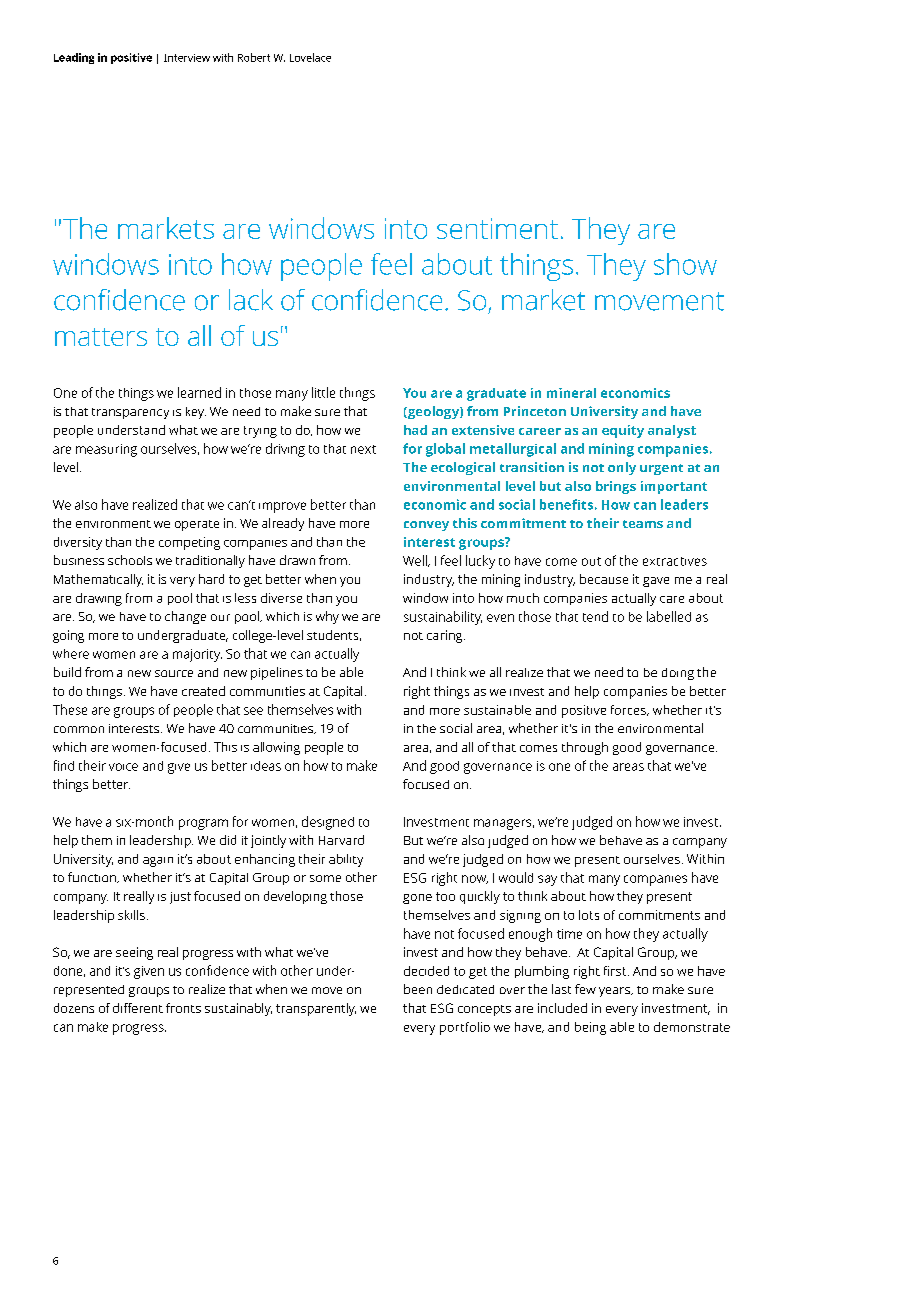 The height and width of the image is (1308, 924). What do you see at coordinates (571, 393) in the image?
I see `mineral` at bounding box center [571, 393].
